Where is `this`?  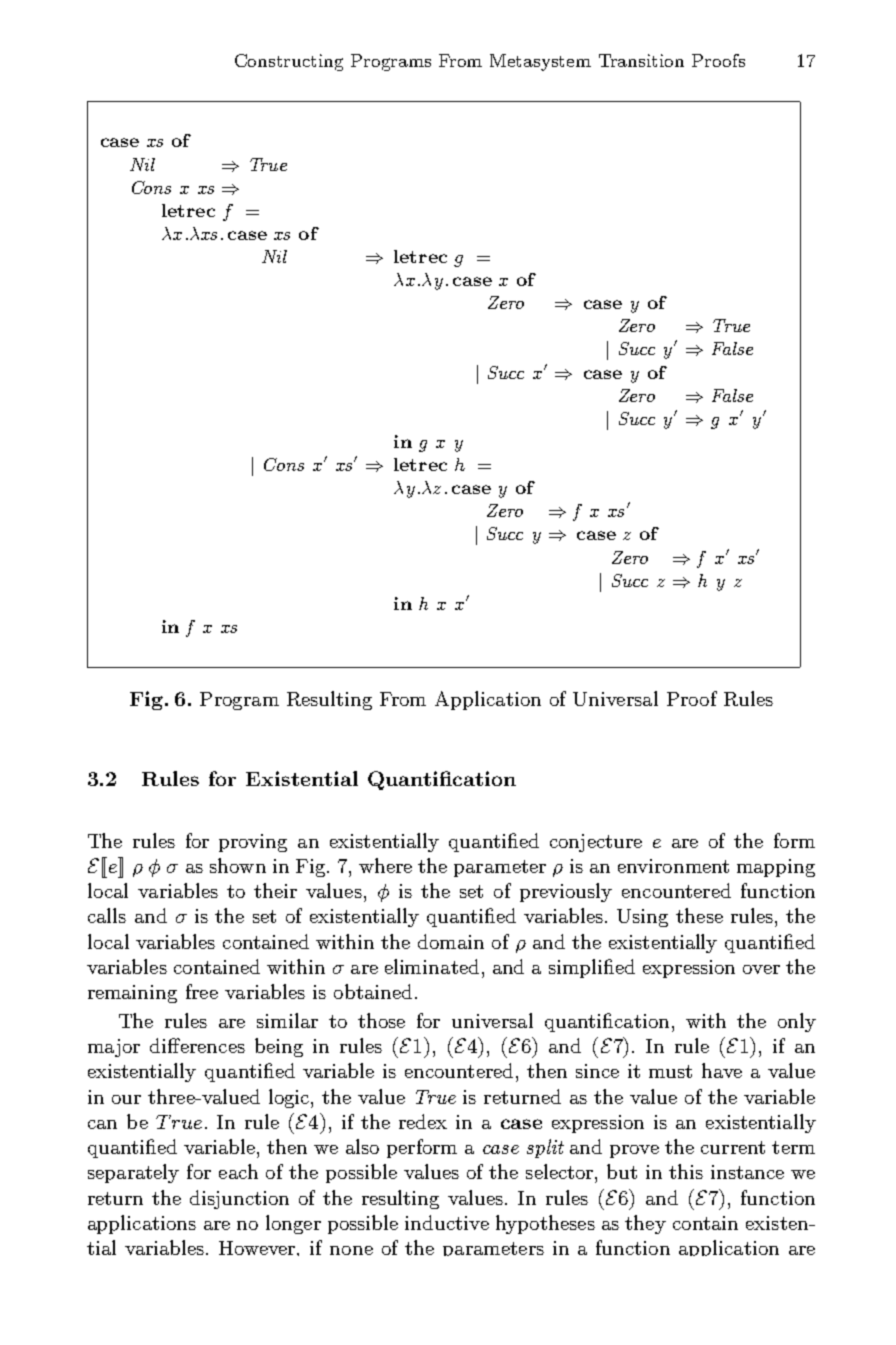 this is located at coordinates (686, 1171).
